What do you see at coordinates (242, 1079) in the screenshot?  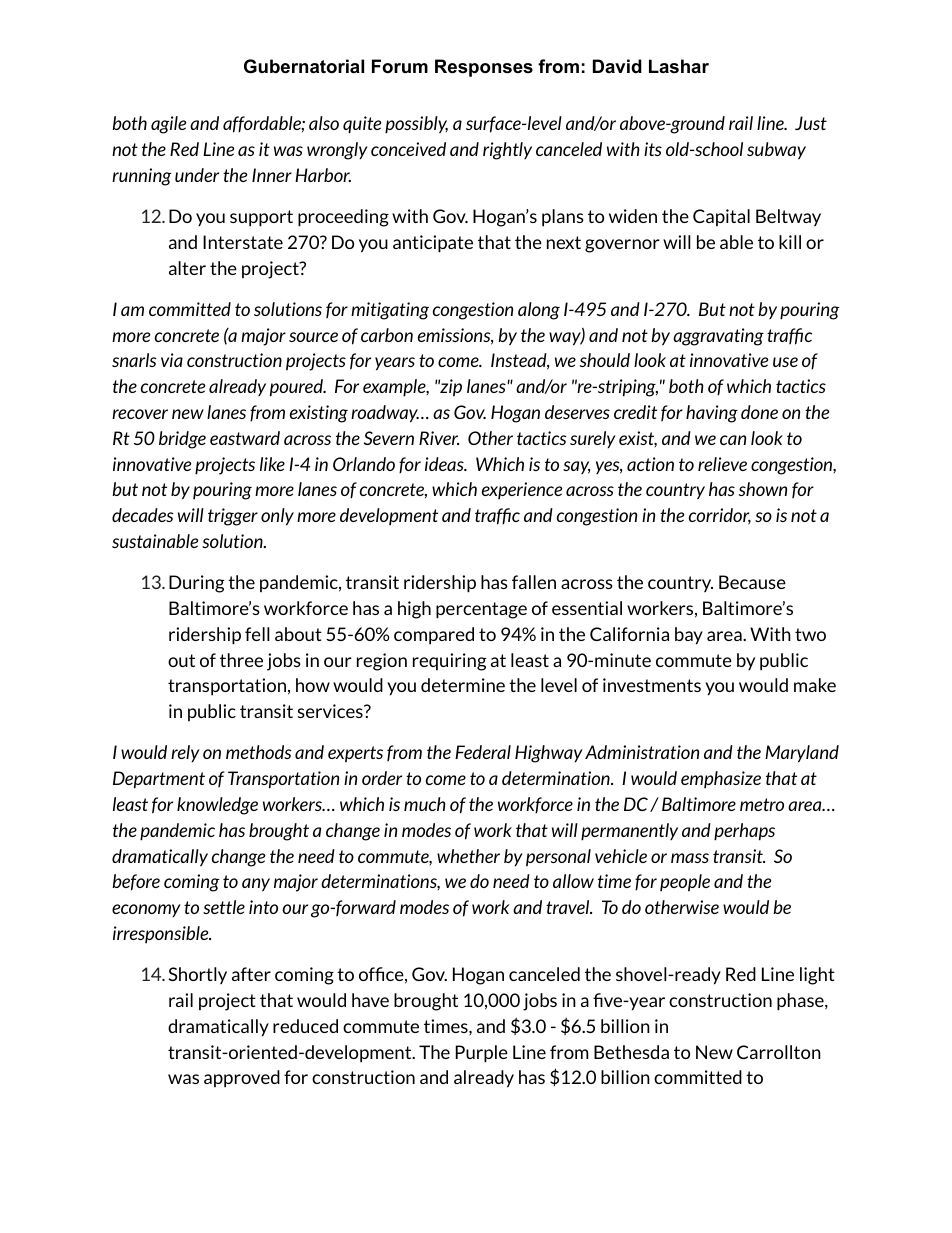 I see `approved` at bounding box center [242, 1079].
